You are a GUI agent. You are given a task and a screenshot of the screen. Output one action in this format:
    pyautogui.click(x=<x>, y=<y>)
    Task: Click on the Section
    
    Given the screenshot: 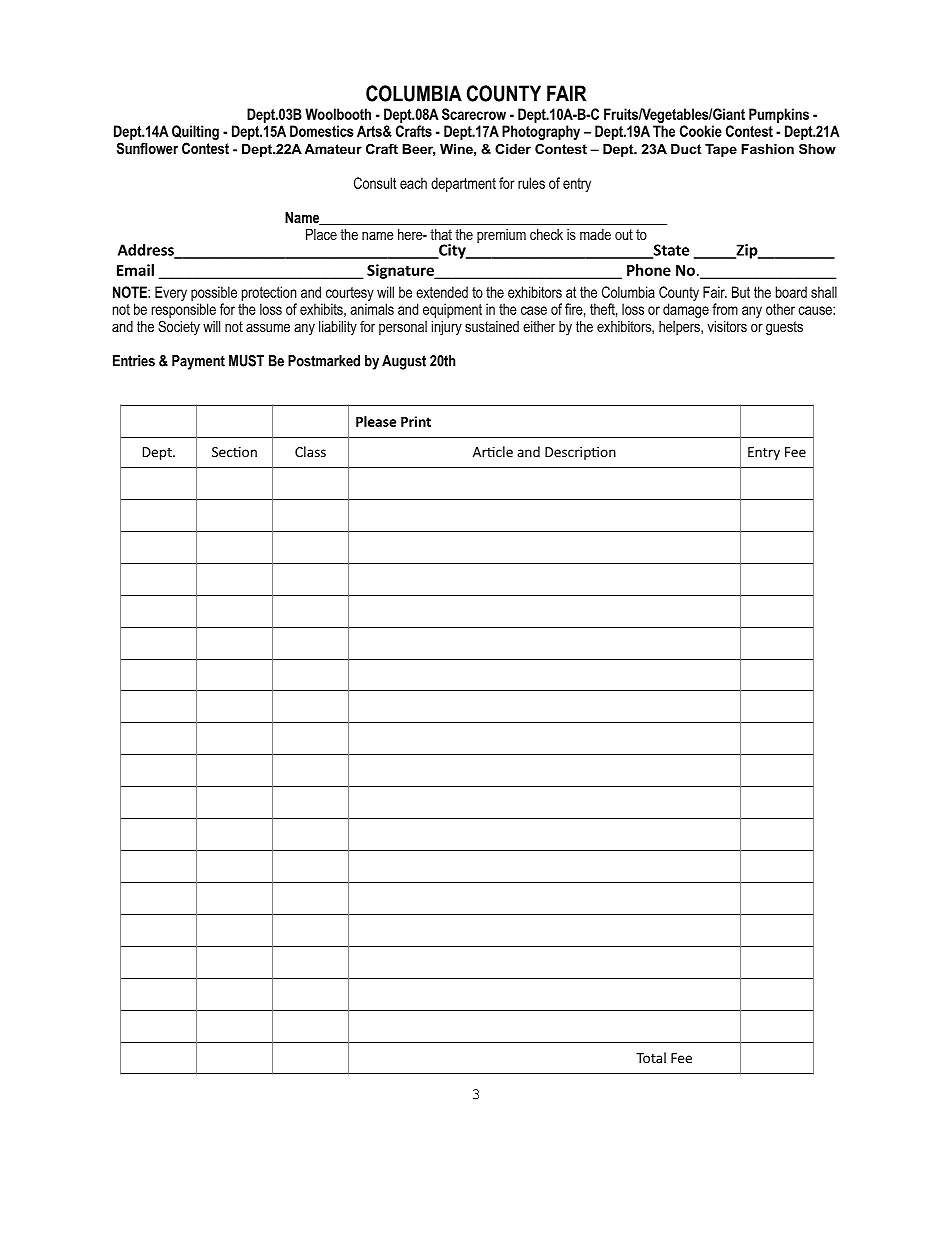 What is the action you would take?
    pyautogui.click(x=234, y=452)
